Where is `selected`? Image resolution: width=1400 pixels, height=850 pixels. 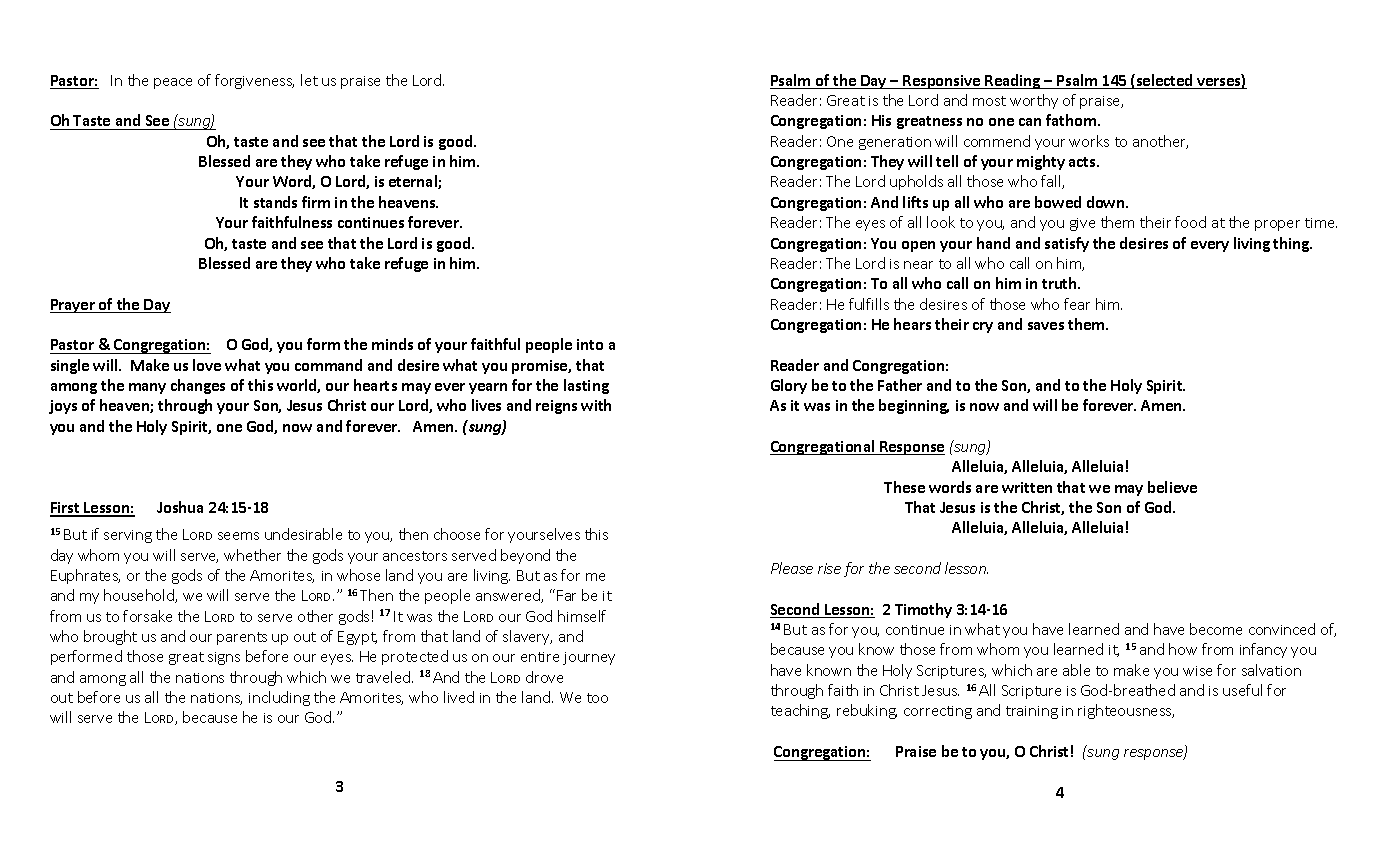
selected is located at coordinates (1164, 81).
